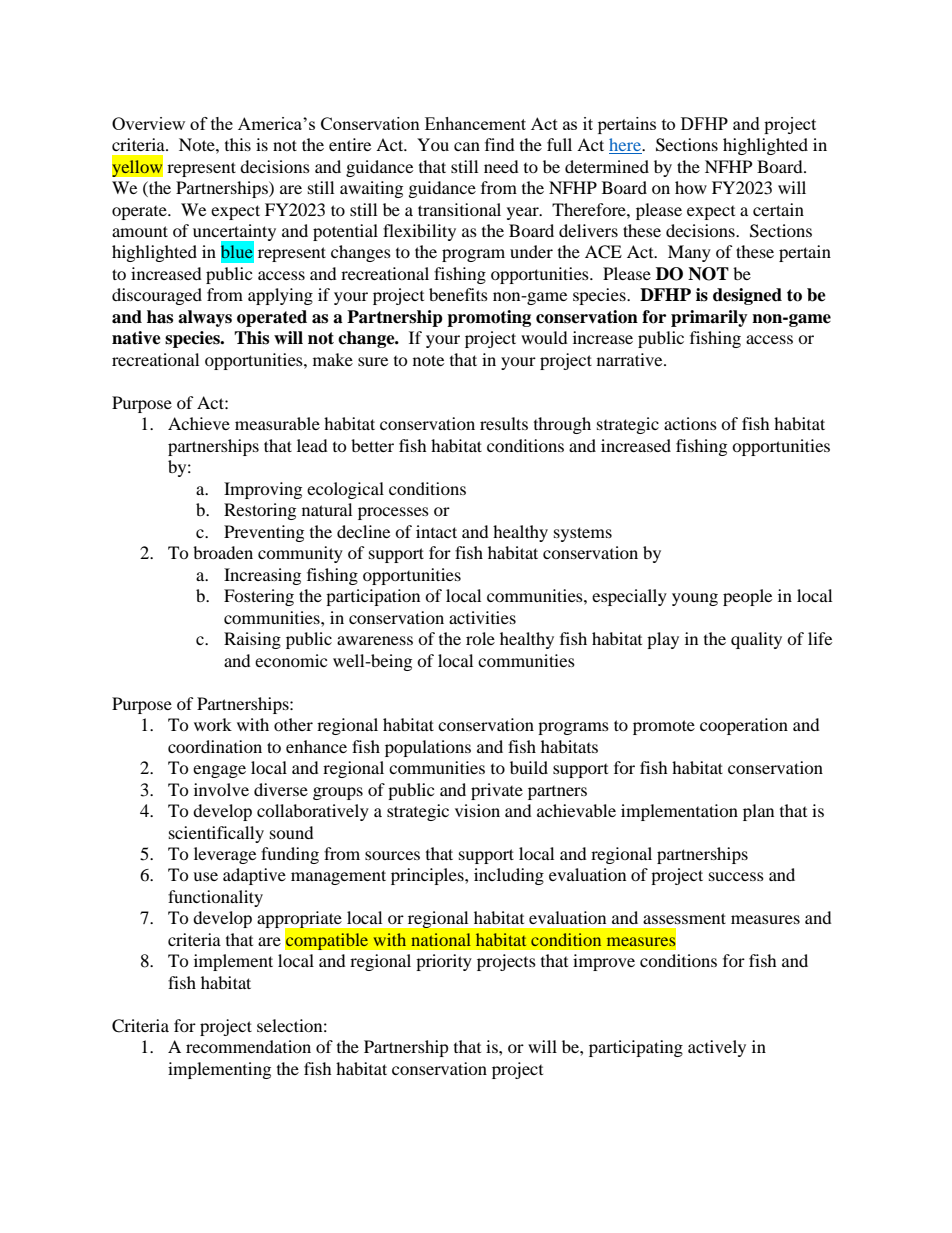  What do you see at coordinates (691, 187) in the screenshot?
I see `how` at bounding box center [691, 187].
